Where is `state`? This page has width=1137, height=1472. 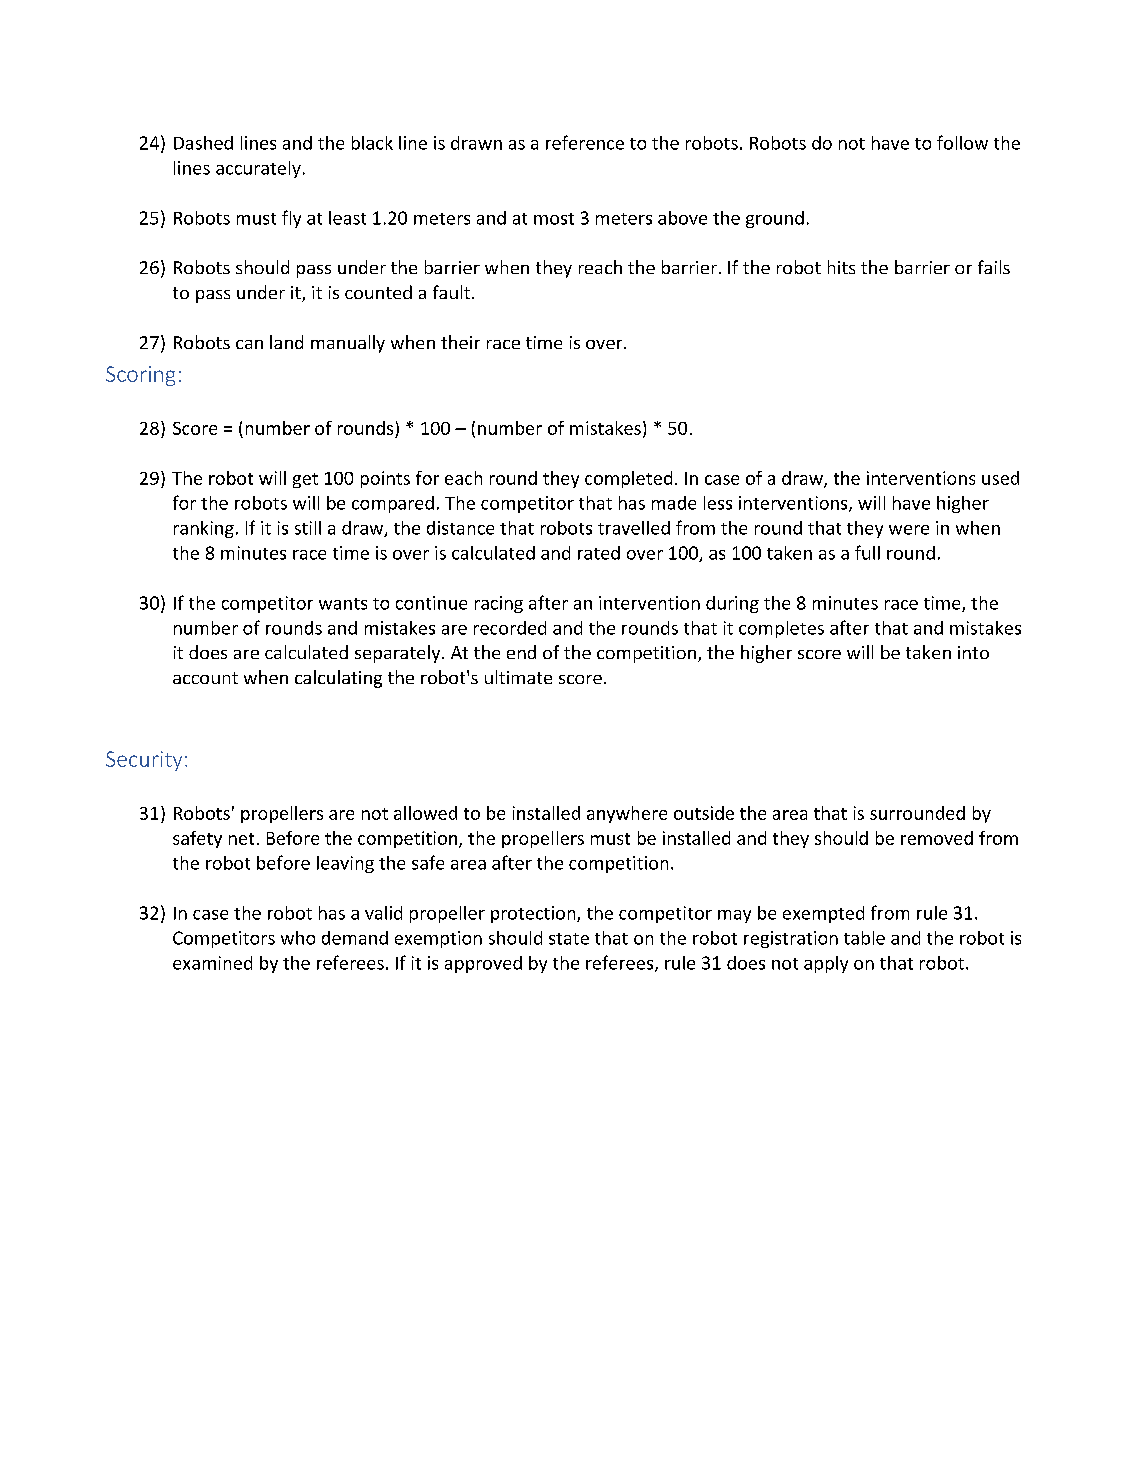
state is located at coordinates (569, 939).
